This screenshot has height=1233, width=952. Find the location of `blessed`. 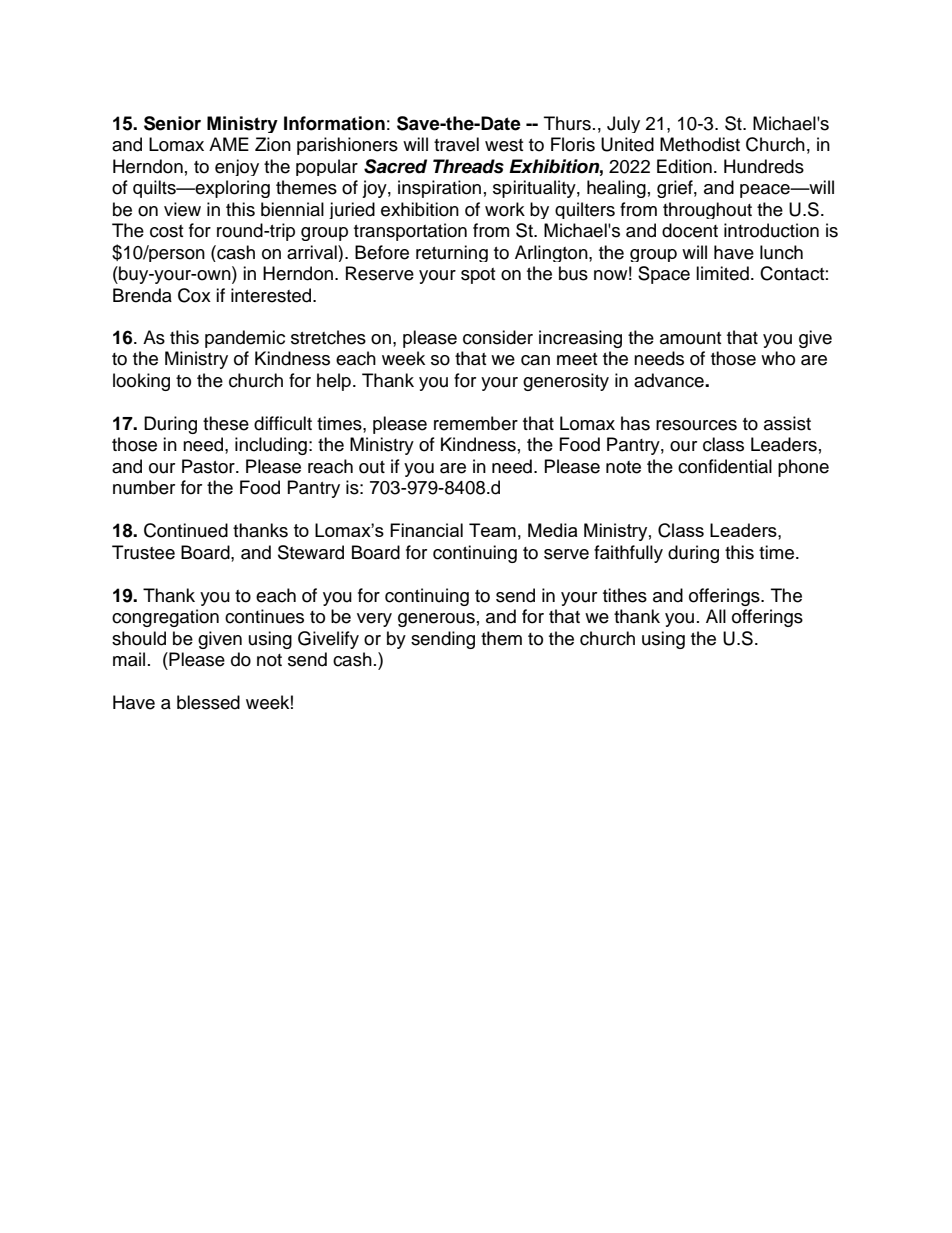

blessed is located at coordinates (208, 702).
